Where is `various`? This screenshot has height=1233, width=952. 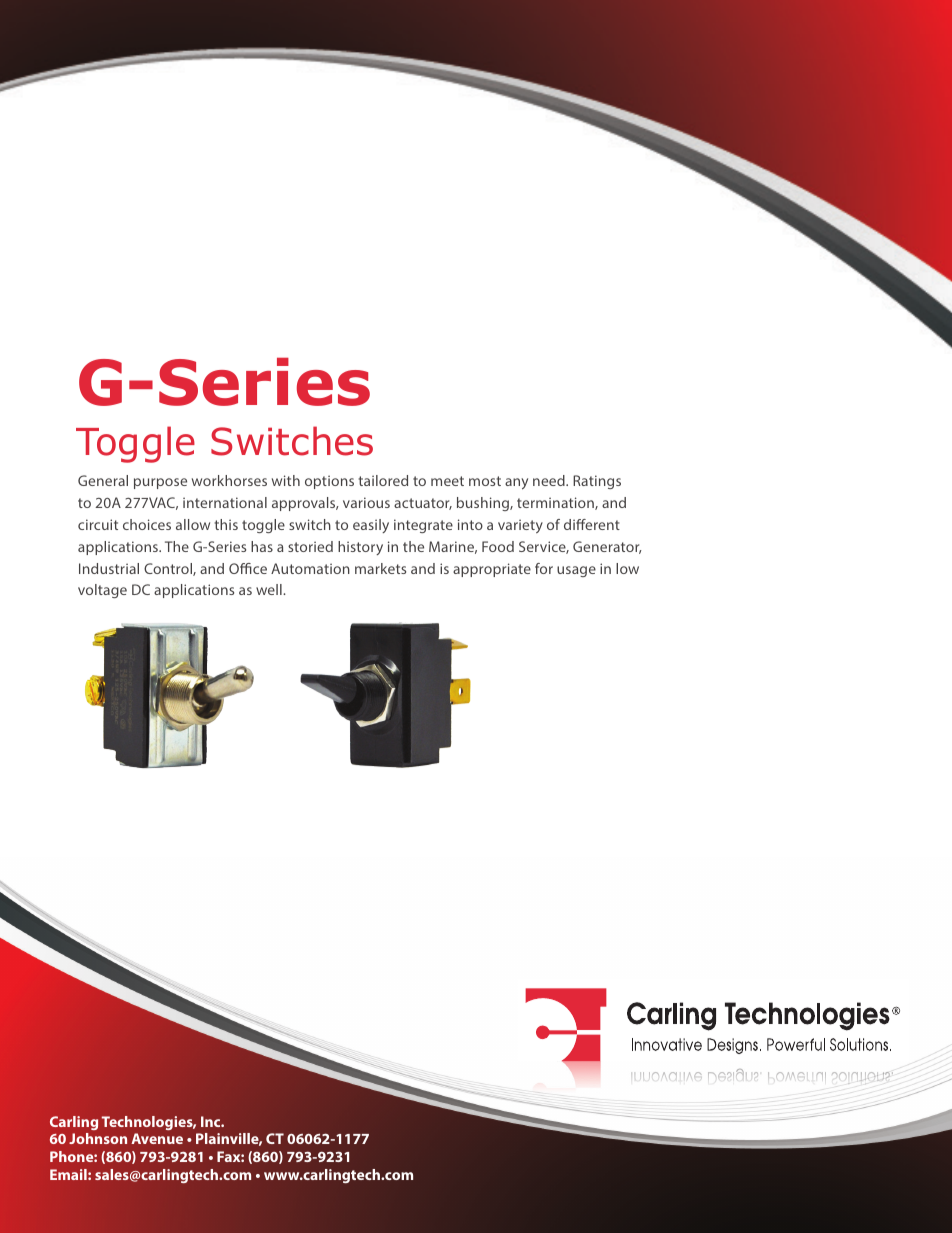
various is located at coordinates (366, 502).
